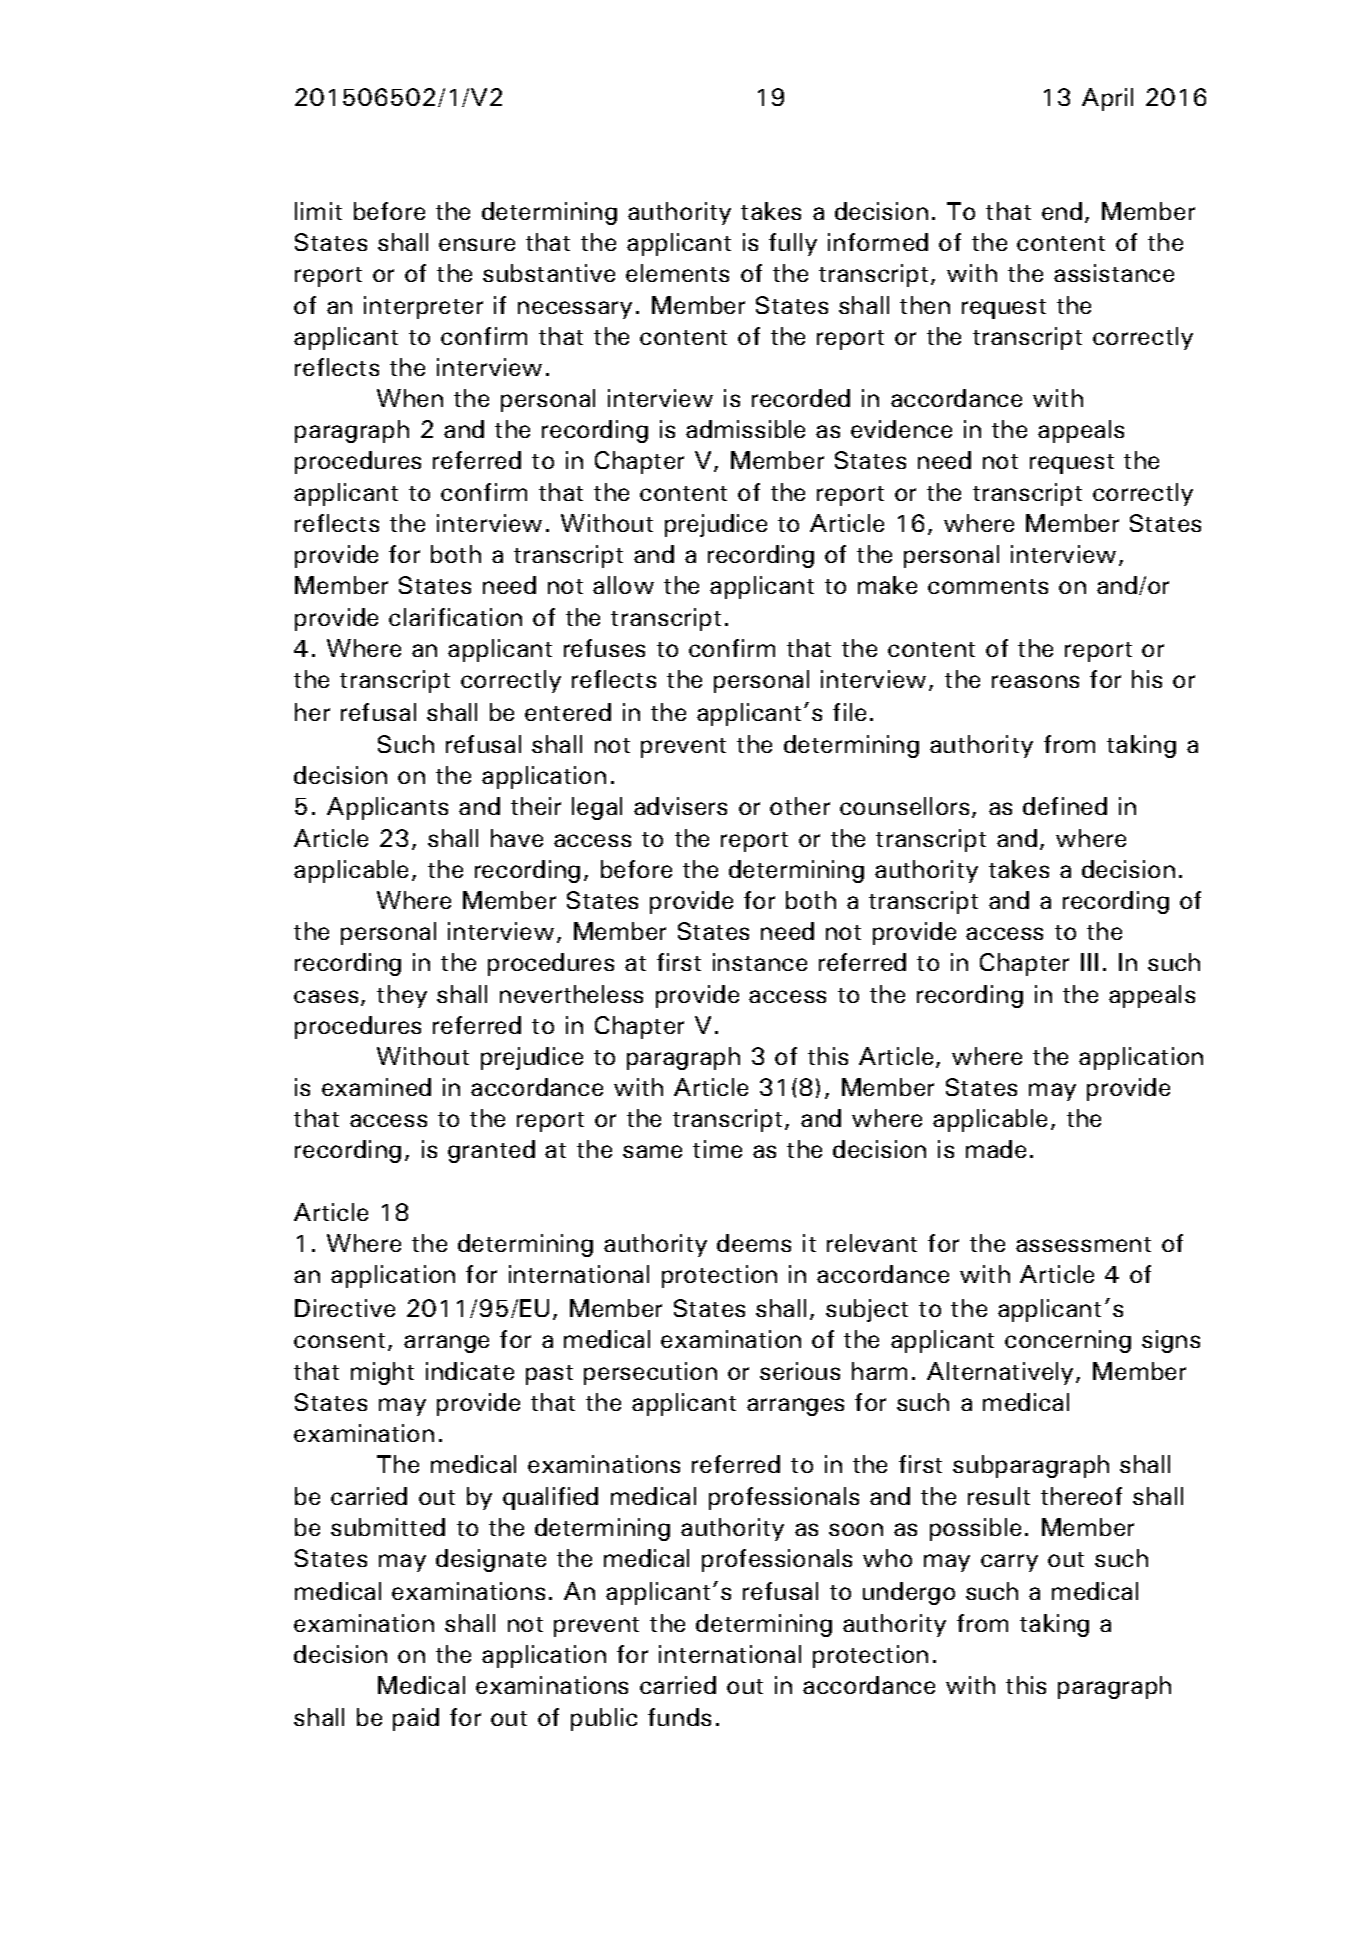  I want to click on serious, so click(800, 1371).
